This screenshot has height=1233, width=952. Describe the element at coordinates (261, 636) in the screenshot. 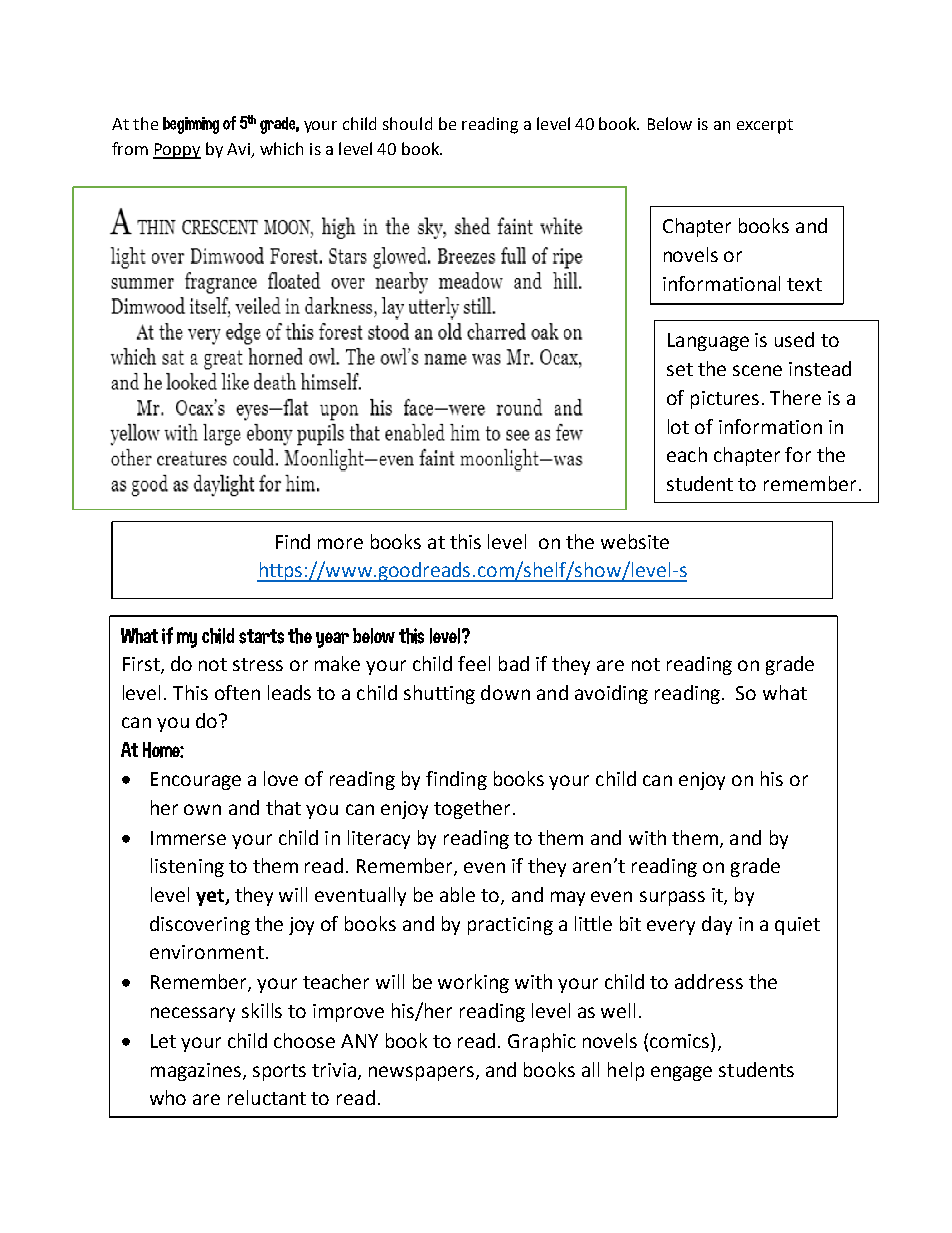

I see `starts` at that location.
